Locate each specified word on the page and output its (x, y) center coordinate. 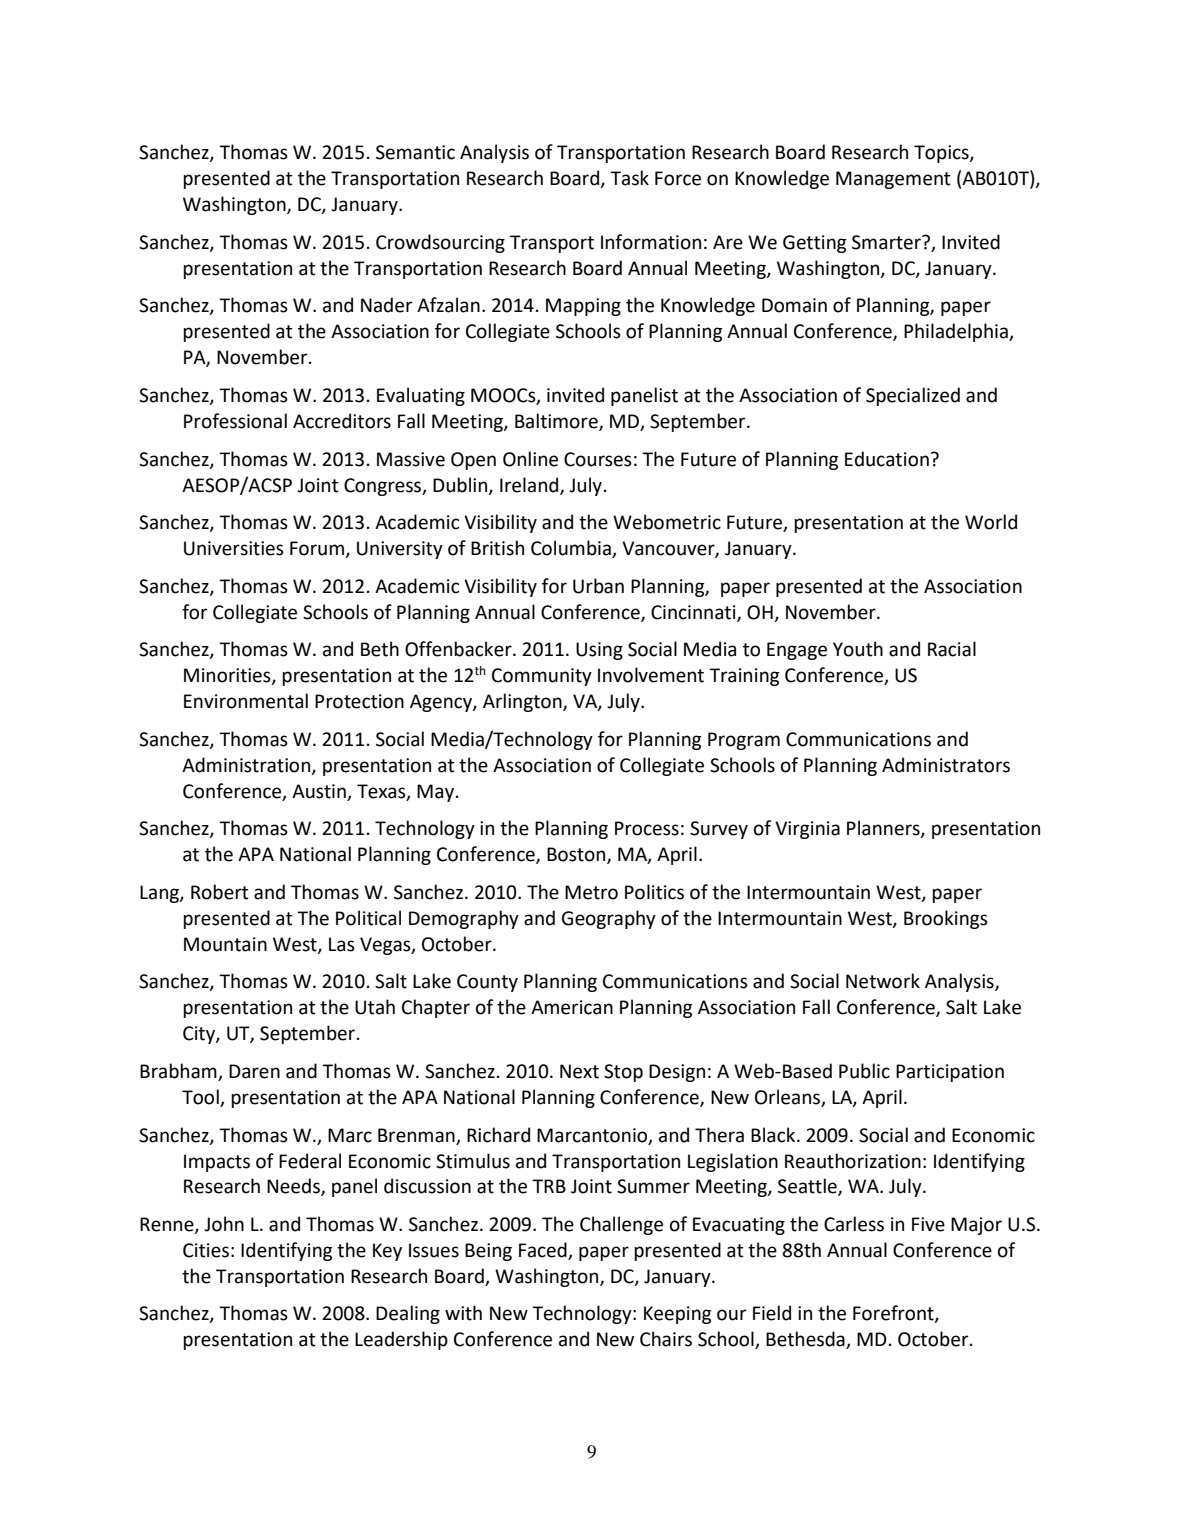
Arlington (523, 702)
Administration (247, 765)
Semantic (415, 152)
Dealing (408, 1314)
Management (893, 180)
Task (629, 178)
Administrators (946, 765)
